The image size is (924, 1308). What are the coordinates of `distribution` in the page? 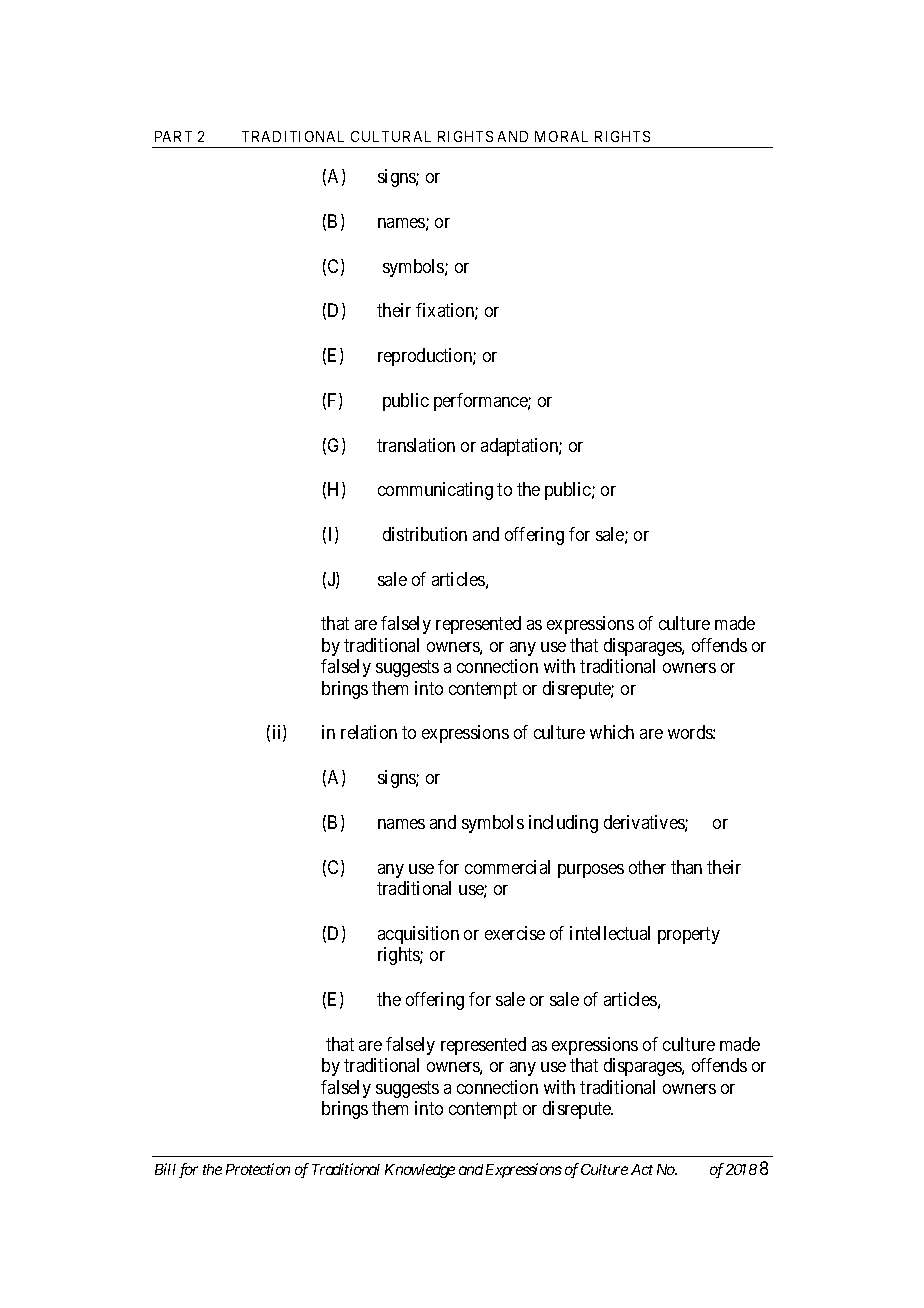 It's located at (425, 534).
